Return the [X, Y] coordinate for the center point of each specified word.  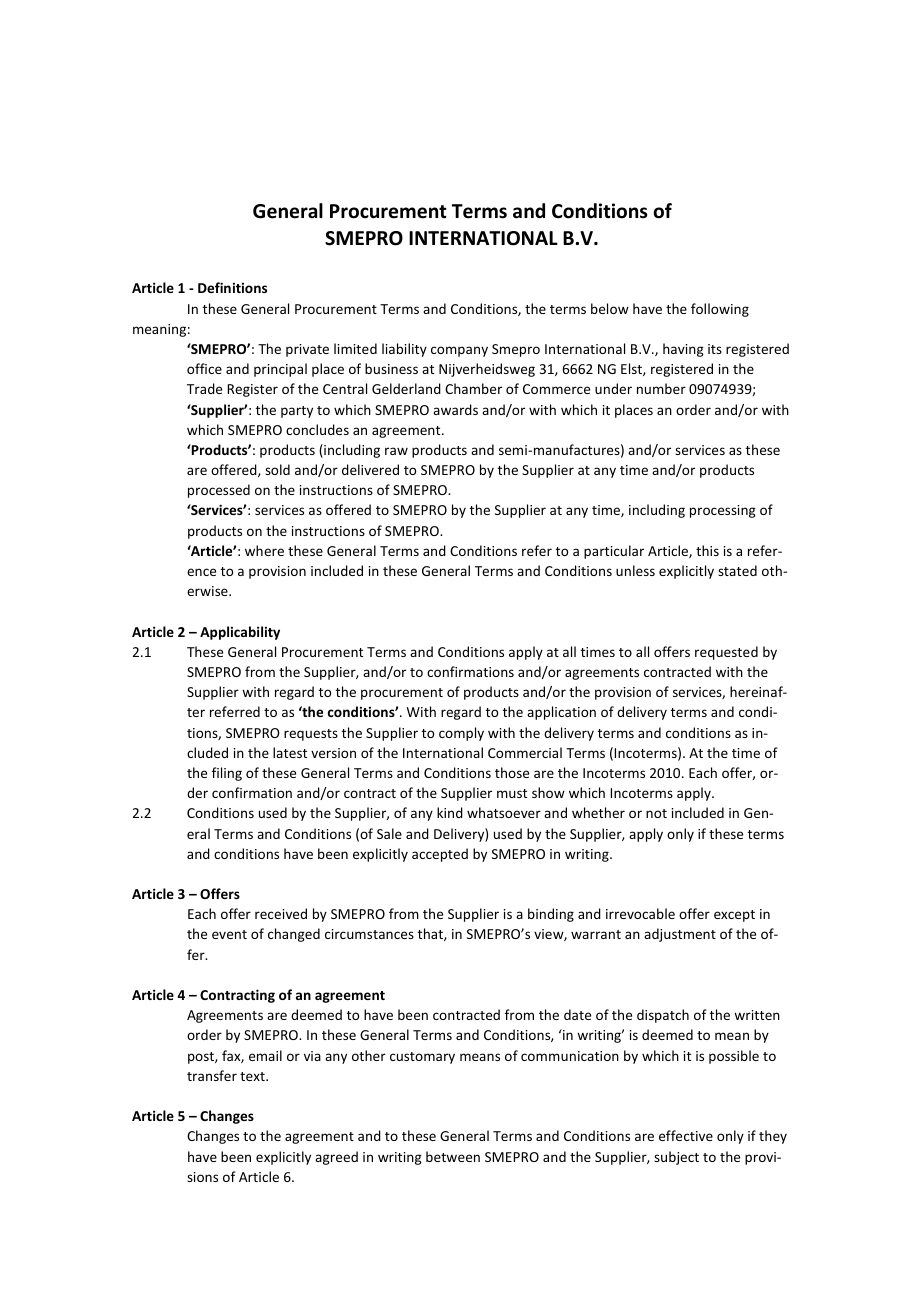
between [453, 1156]
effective [686, 1135]
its [715, 349]
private [307, 350]
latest [290, 752]
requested [726, 653]
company [459, 351]
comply [461, 734]
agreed [336, 1158]
